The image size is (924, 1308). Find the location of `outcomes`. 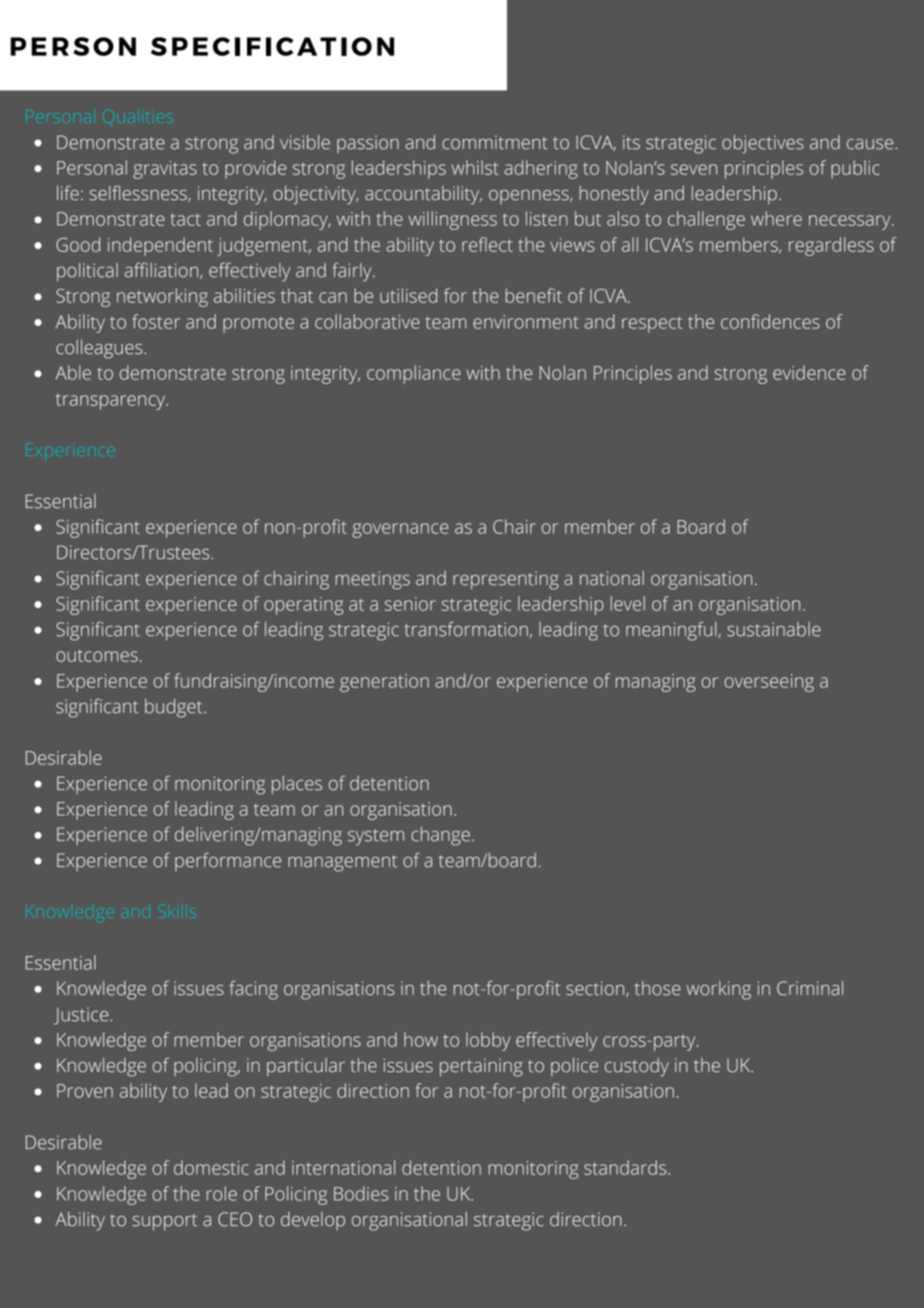

outcomes is located at coordinates (97, 655).
